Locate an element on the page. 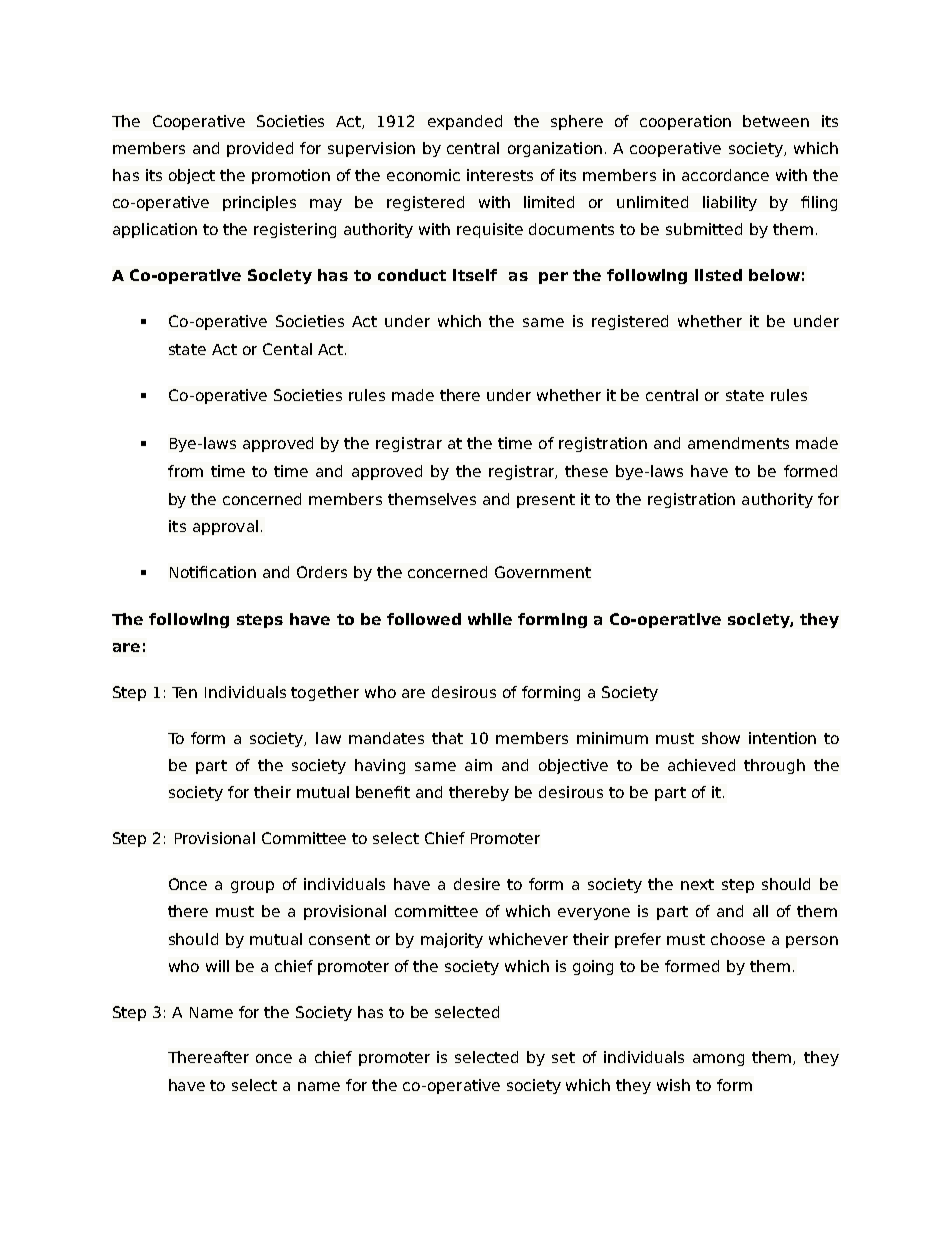 Image resolution: width=952 pixels, height=1233 pixels. show is located at coordinates (721, 738).
